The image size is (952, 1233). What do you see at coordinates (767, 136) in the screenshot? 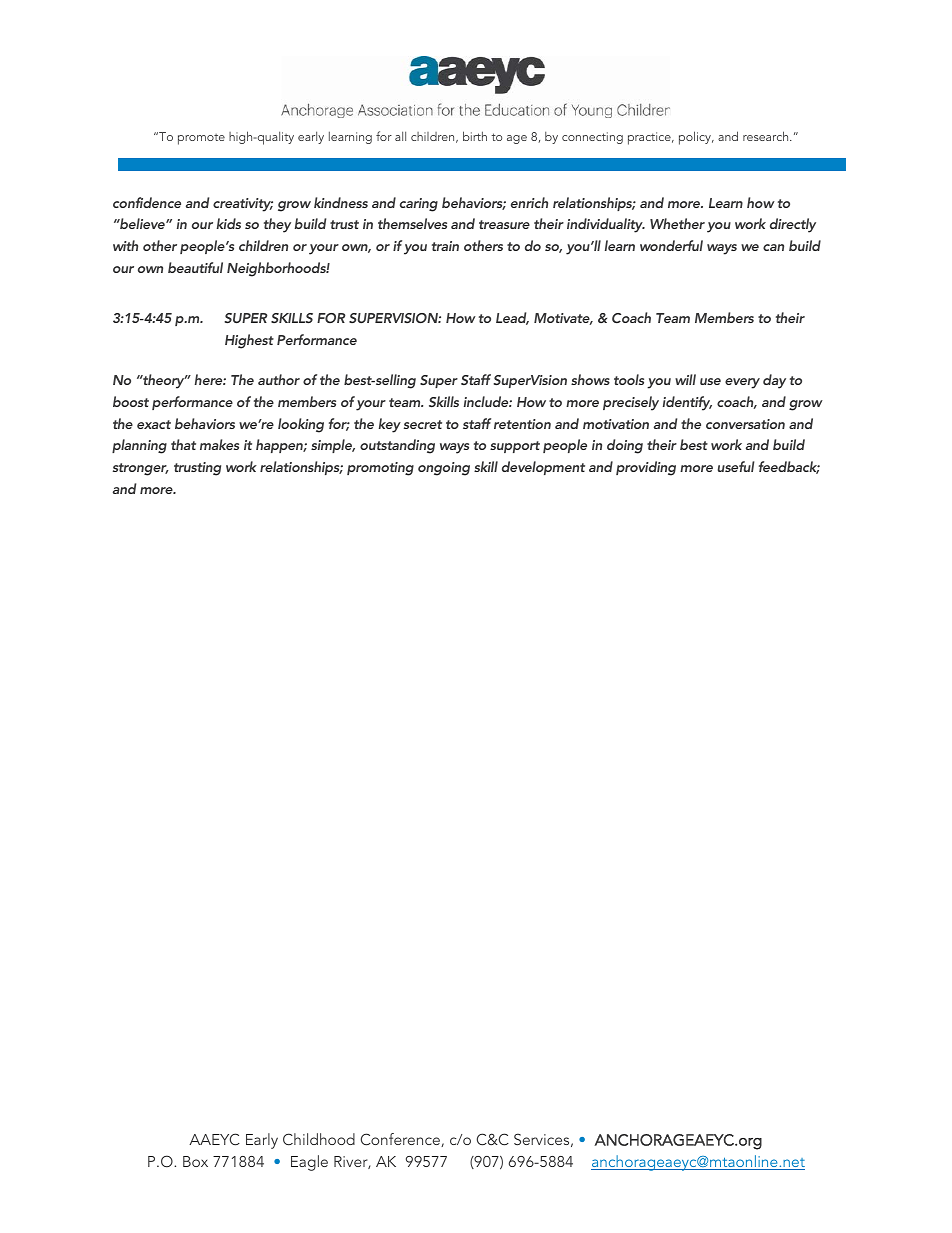
I see `research` at bounding box center [767, 136].
